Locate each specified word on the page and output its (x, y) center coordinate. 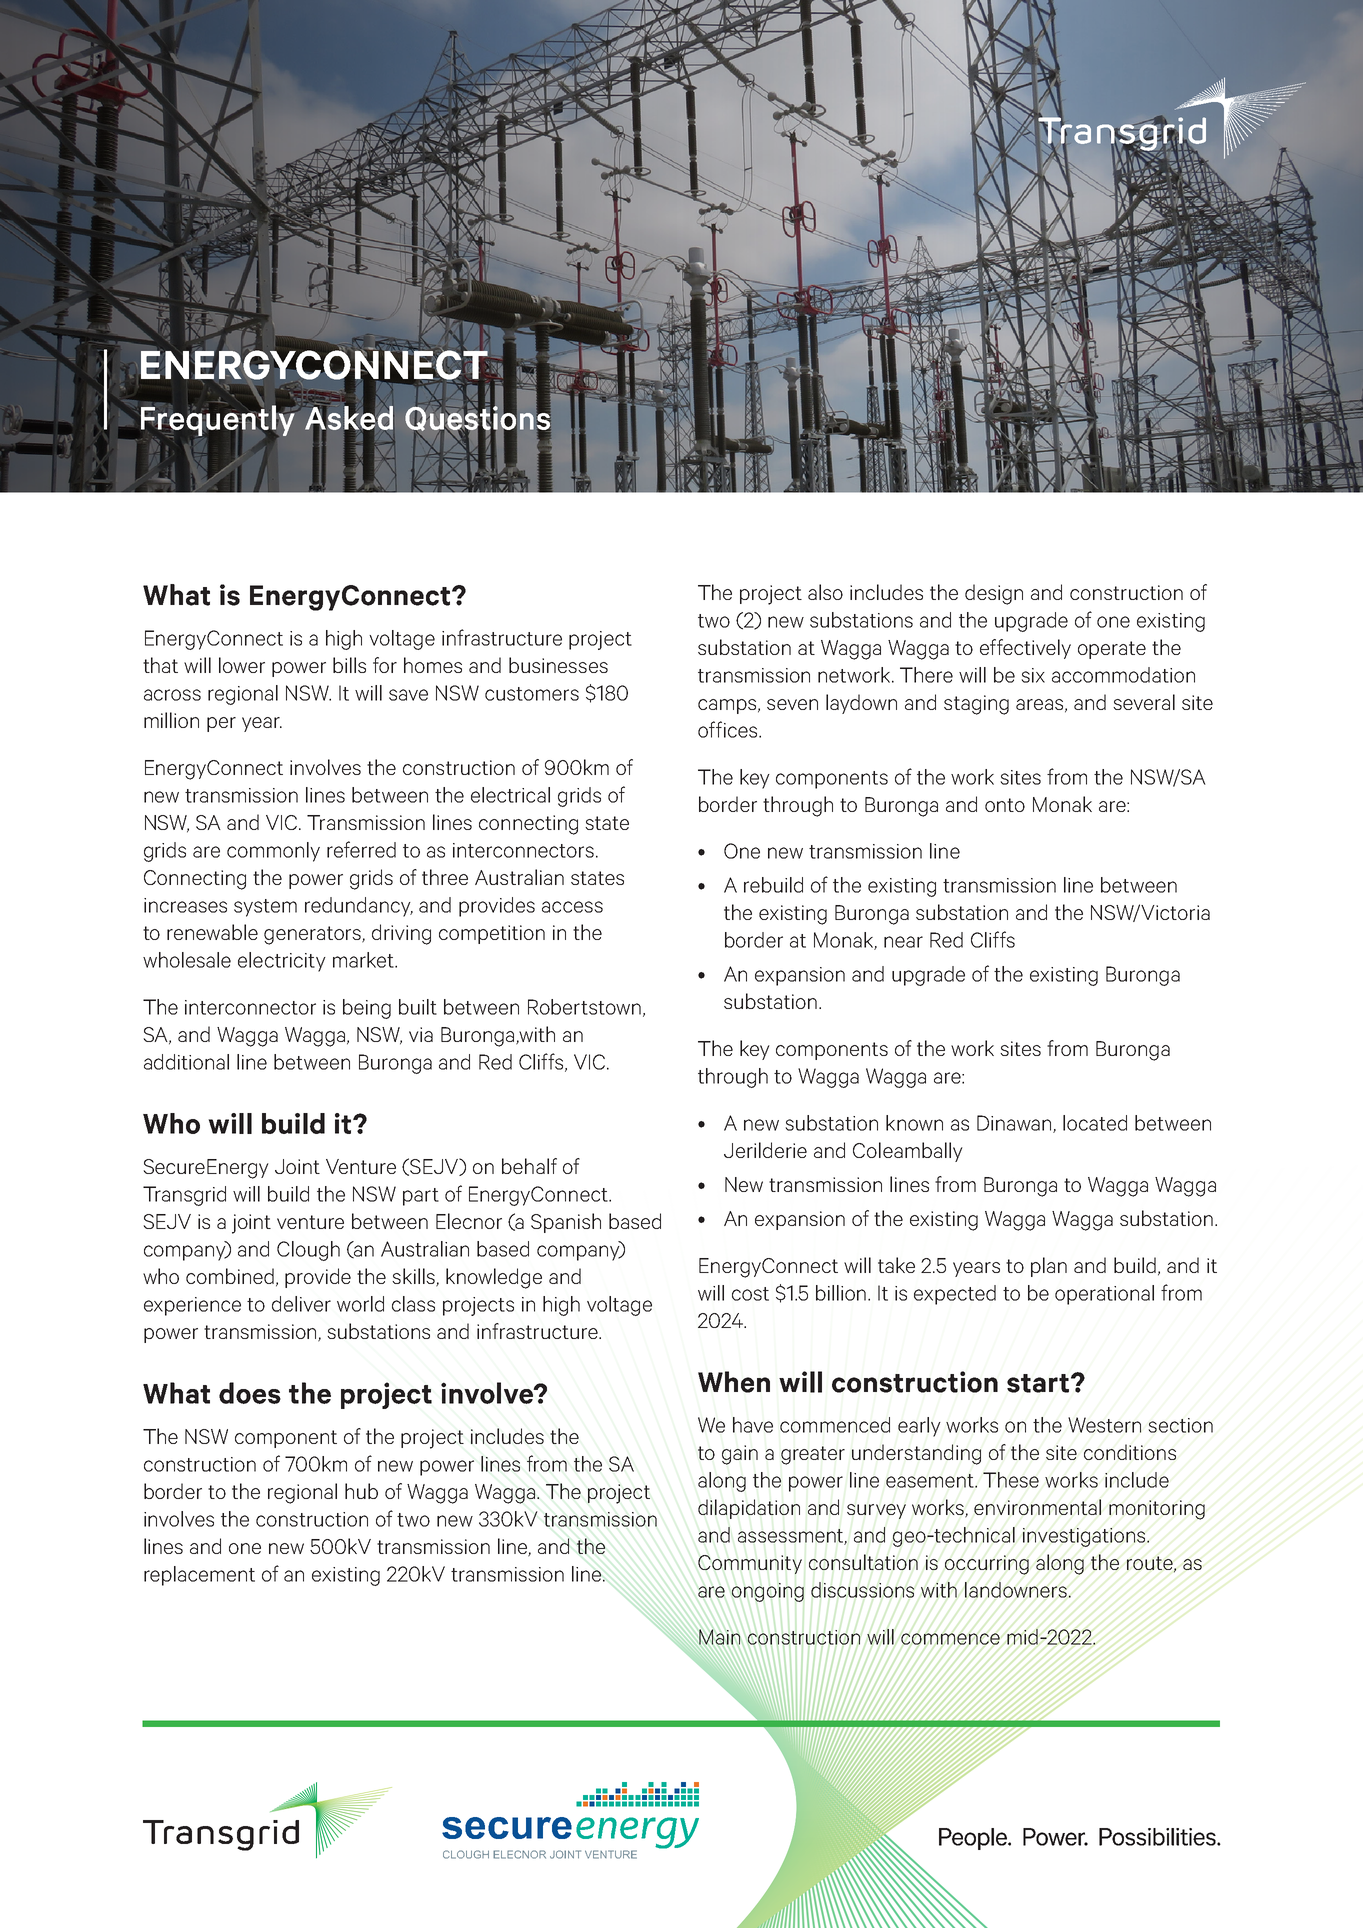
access (572, 907)
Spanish (566, 1223)
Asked (349, 417)
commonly (273, 852)
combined (230, 1276)
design (994, 594)
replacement (199, 1576)
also (825, 592)
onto (1005, 805)
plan (1049, 1267)
